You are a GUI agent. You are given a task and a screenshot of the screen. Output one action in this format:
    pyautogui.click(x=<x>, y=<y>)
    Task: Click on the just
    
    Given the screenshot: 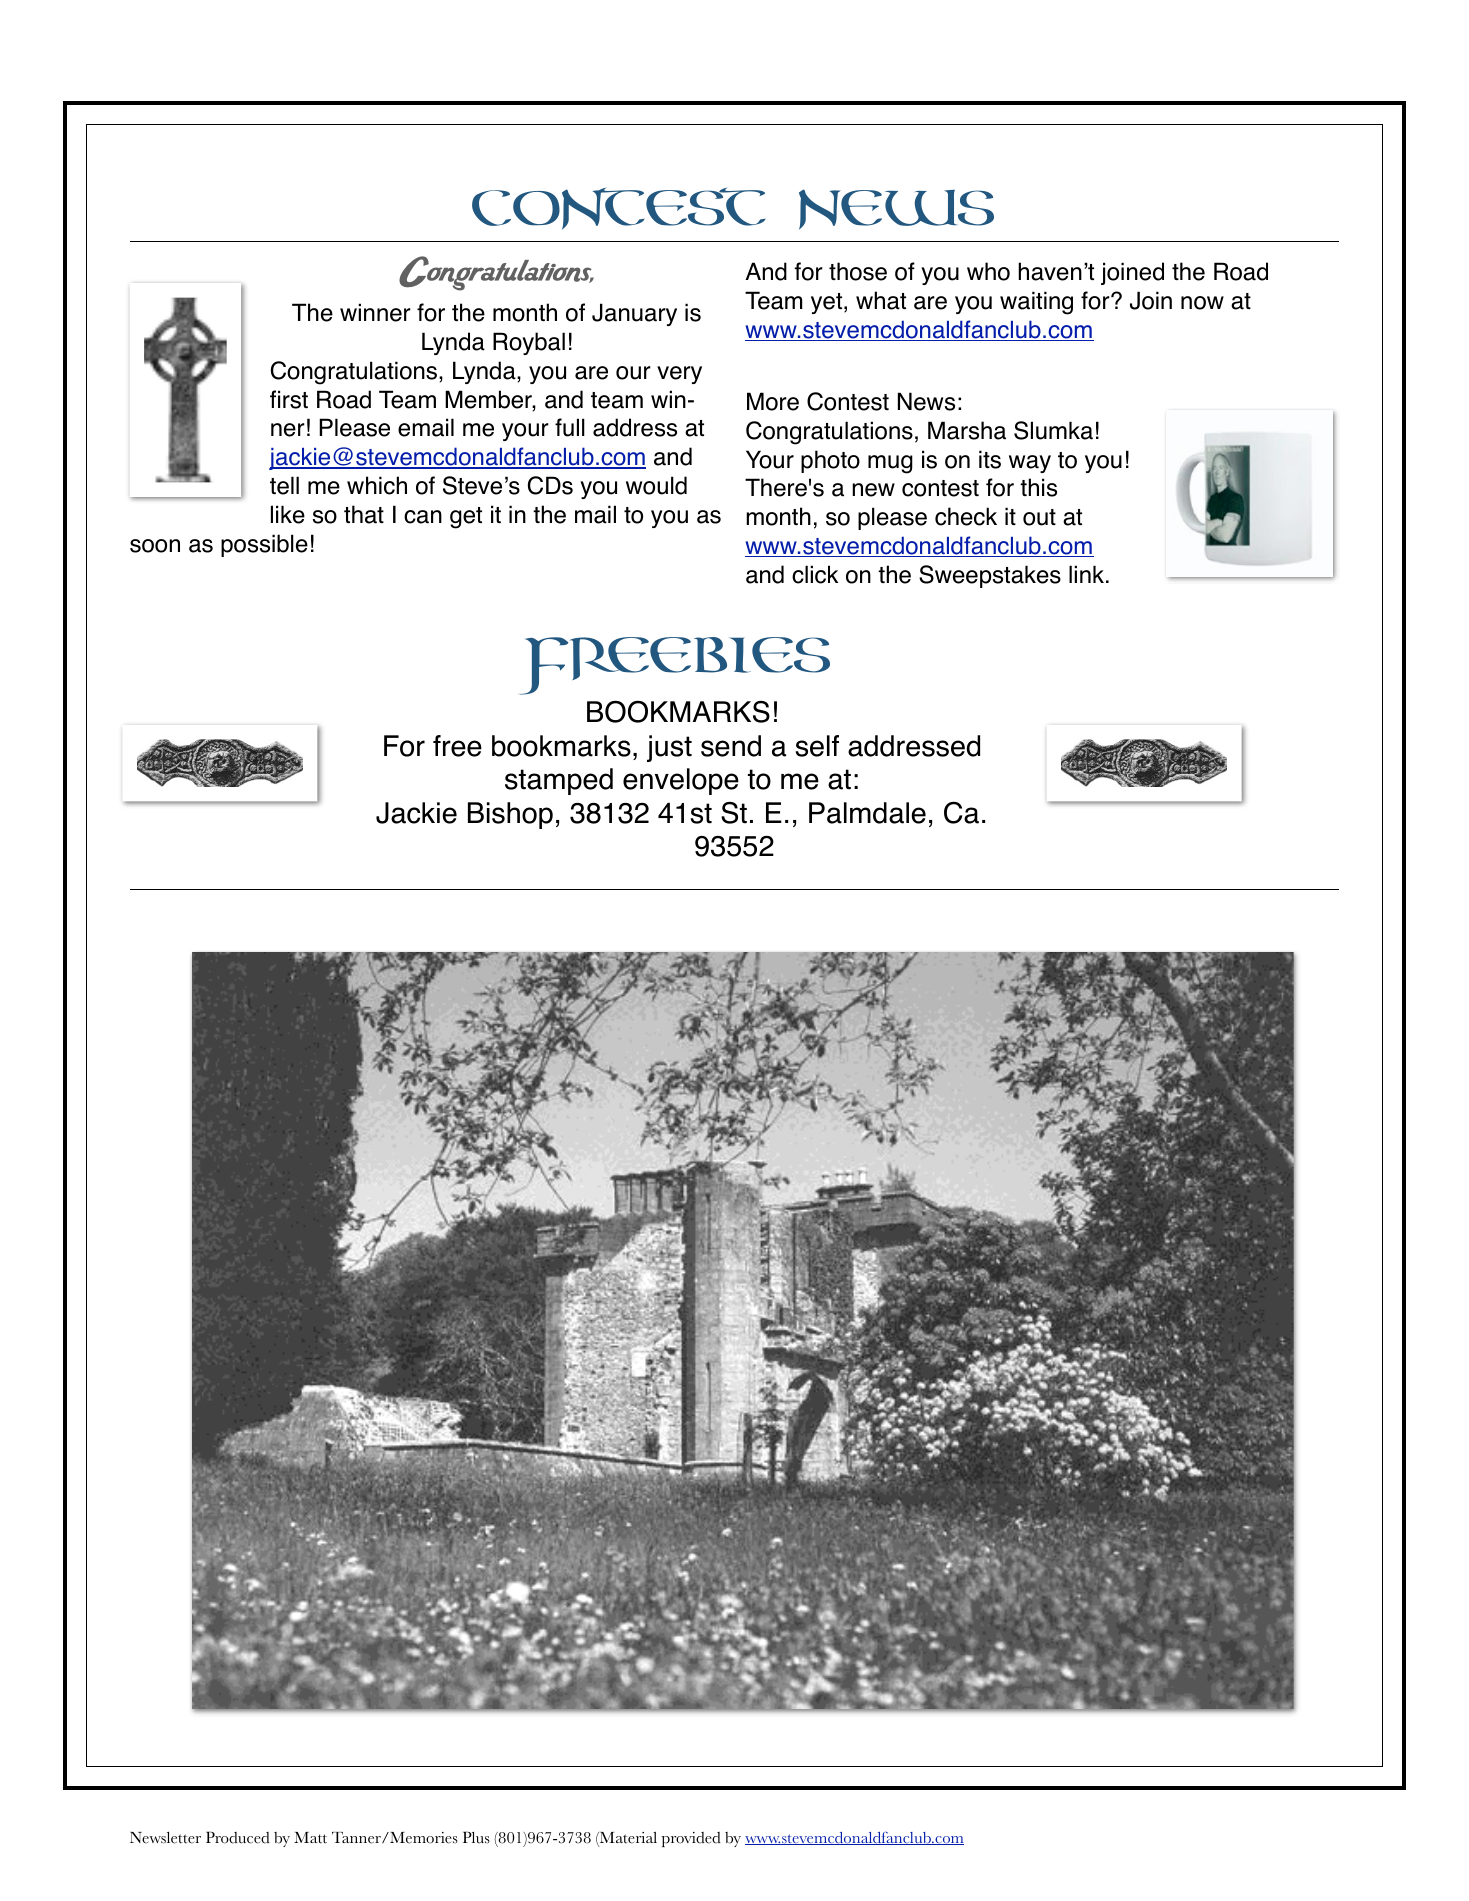 What is the action you would take?
    pyautogui.click(x=669, y=748)
